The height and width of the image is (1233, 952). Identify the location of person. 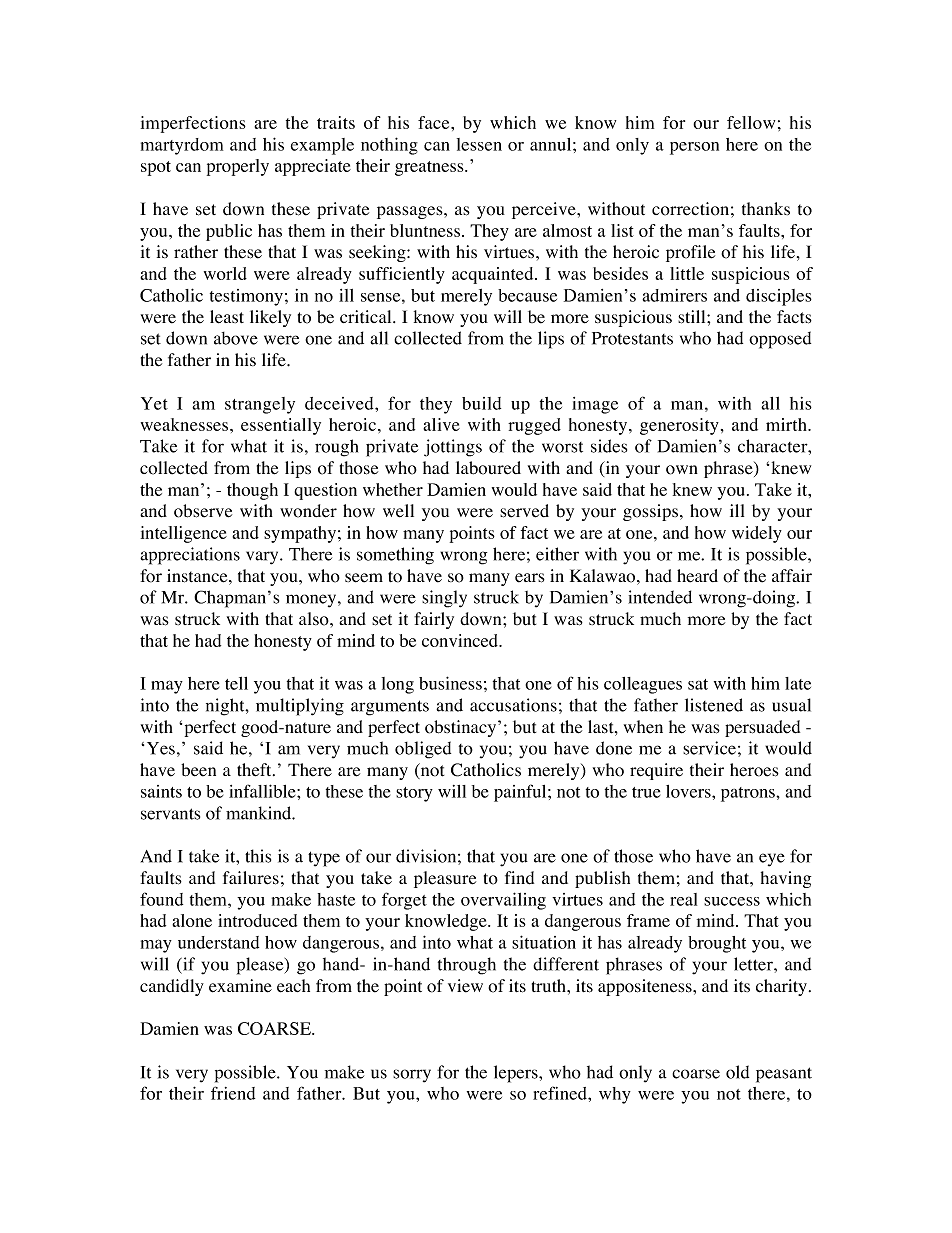
(694, 148).
